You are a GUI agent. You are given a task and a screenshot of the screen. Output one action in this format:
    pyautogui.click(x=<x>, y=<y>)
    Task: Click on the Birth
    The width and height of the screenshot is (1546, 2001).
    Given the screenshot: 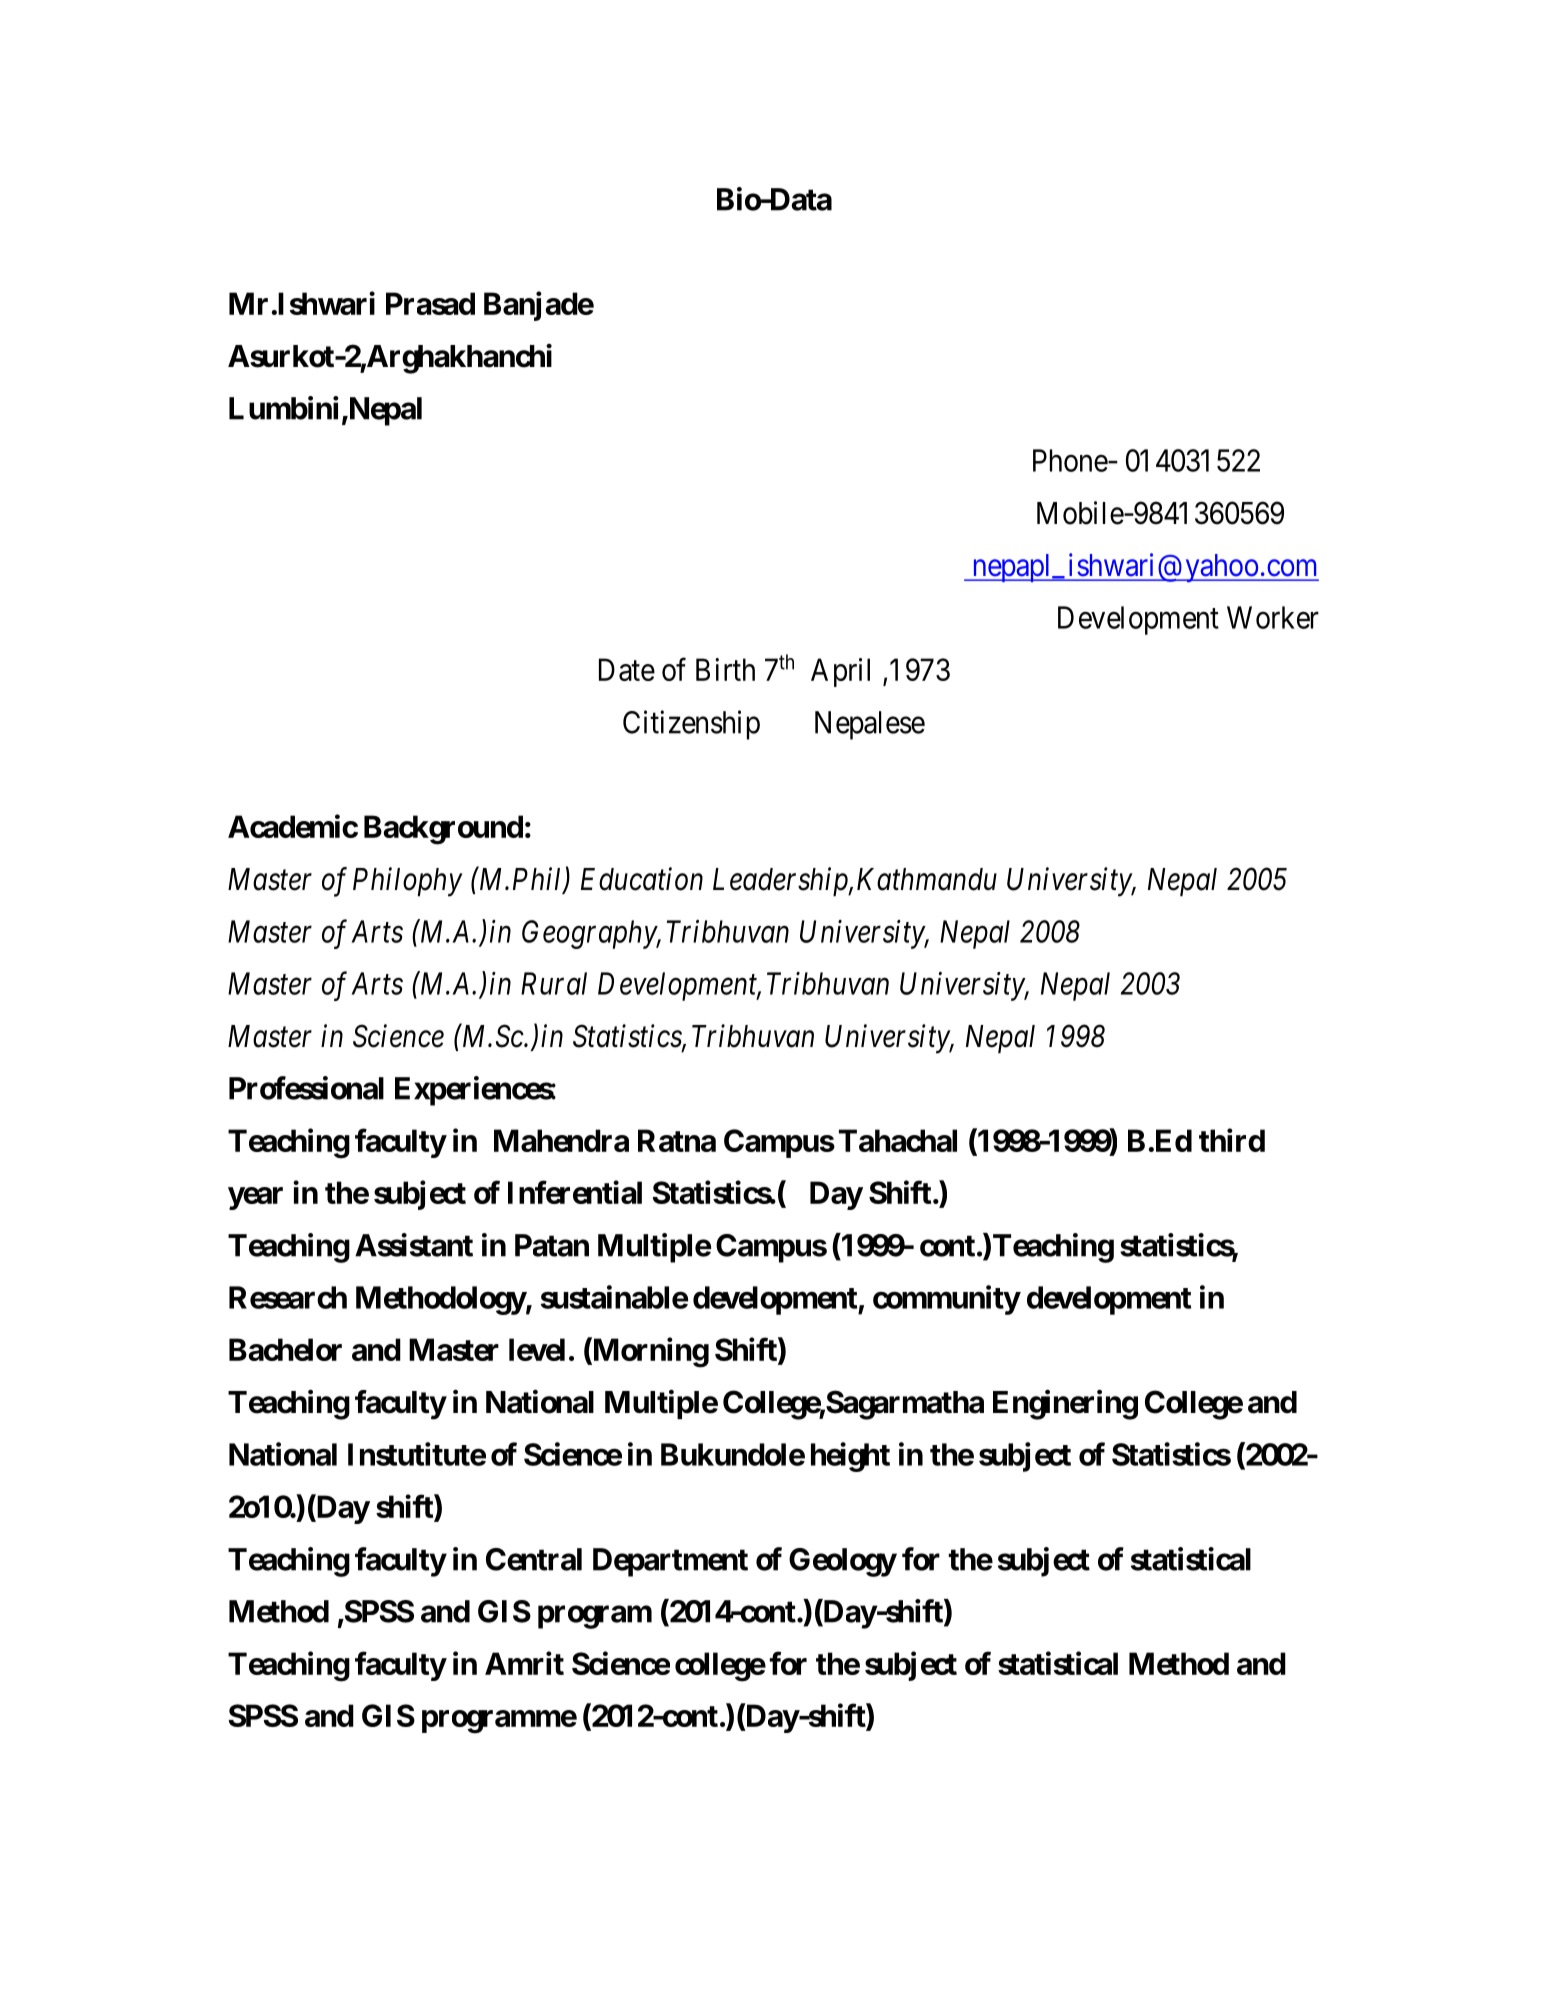 What is the action you would take?
    pyautogui.click(x=725, y=669)
